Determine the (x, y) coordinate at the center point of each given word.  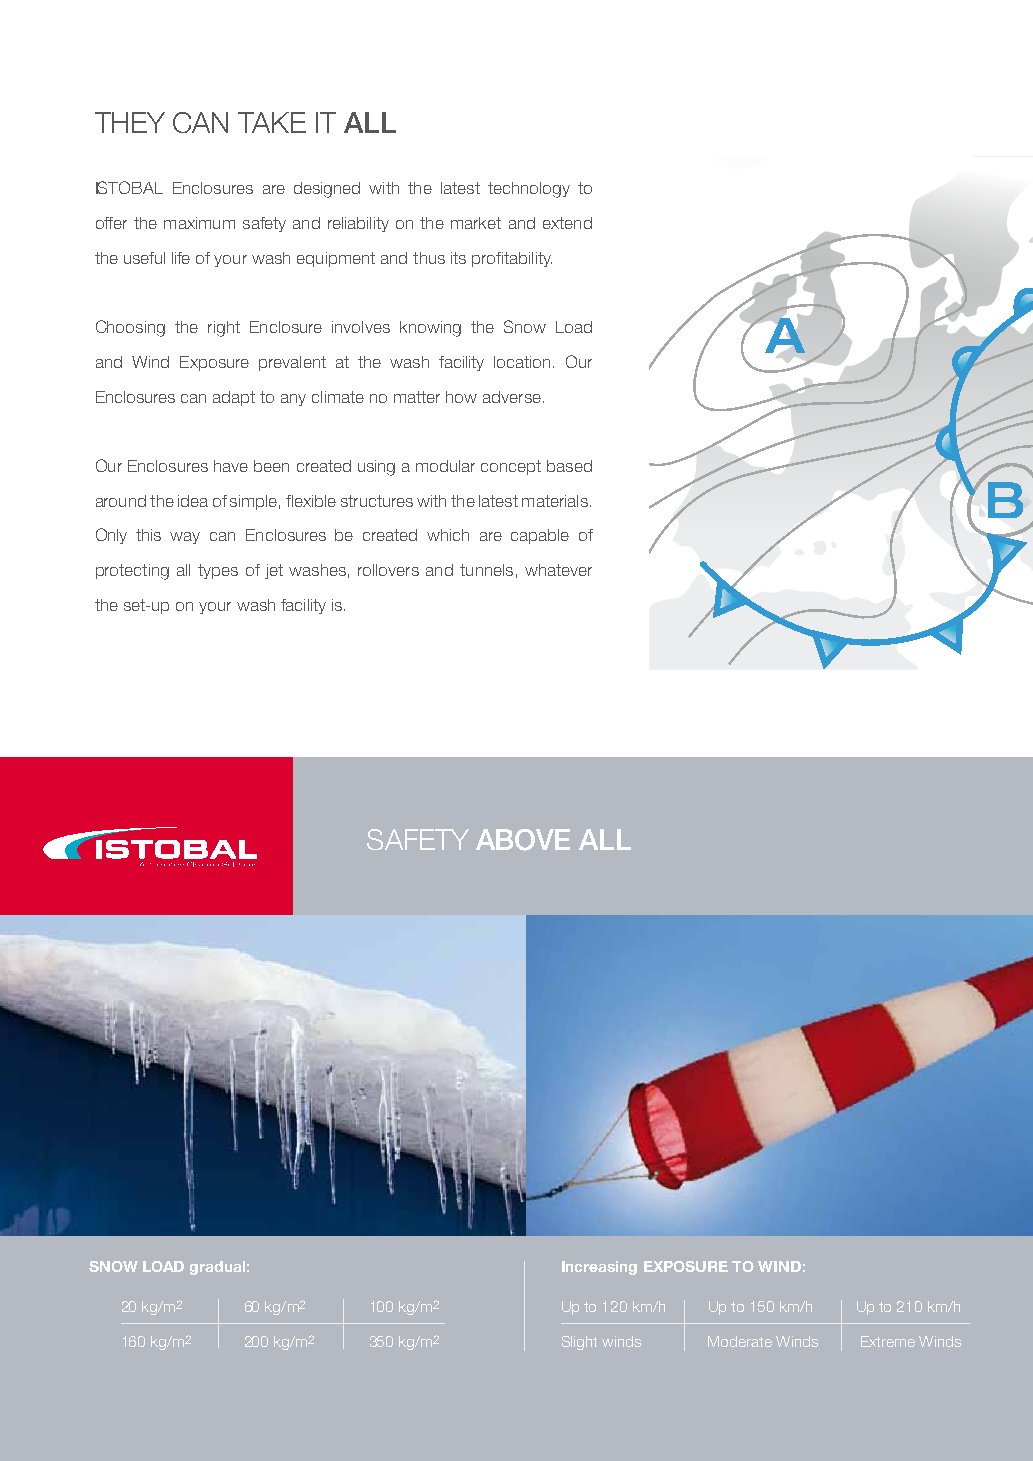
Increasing (599, 1268)
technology (529, 190)
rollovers (388, 570)
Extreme (888, 1341)
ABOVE (523, 840)
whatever (558, 570)
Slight (579, 1343)
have (231, 466)
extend (567, 223)
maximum (199, 223)
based (569, 466)
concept (511, 467)
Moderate (740, 1341)
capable (540, 536)
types (218, 571)
